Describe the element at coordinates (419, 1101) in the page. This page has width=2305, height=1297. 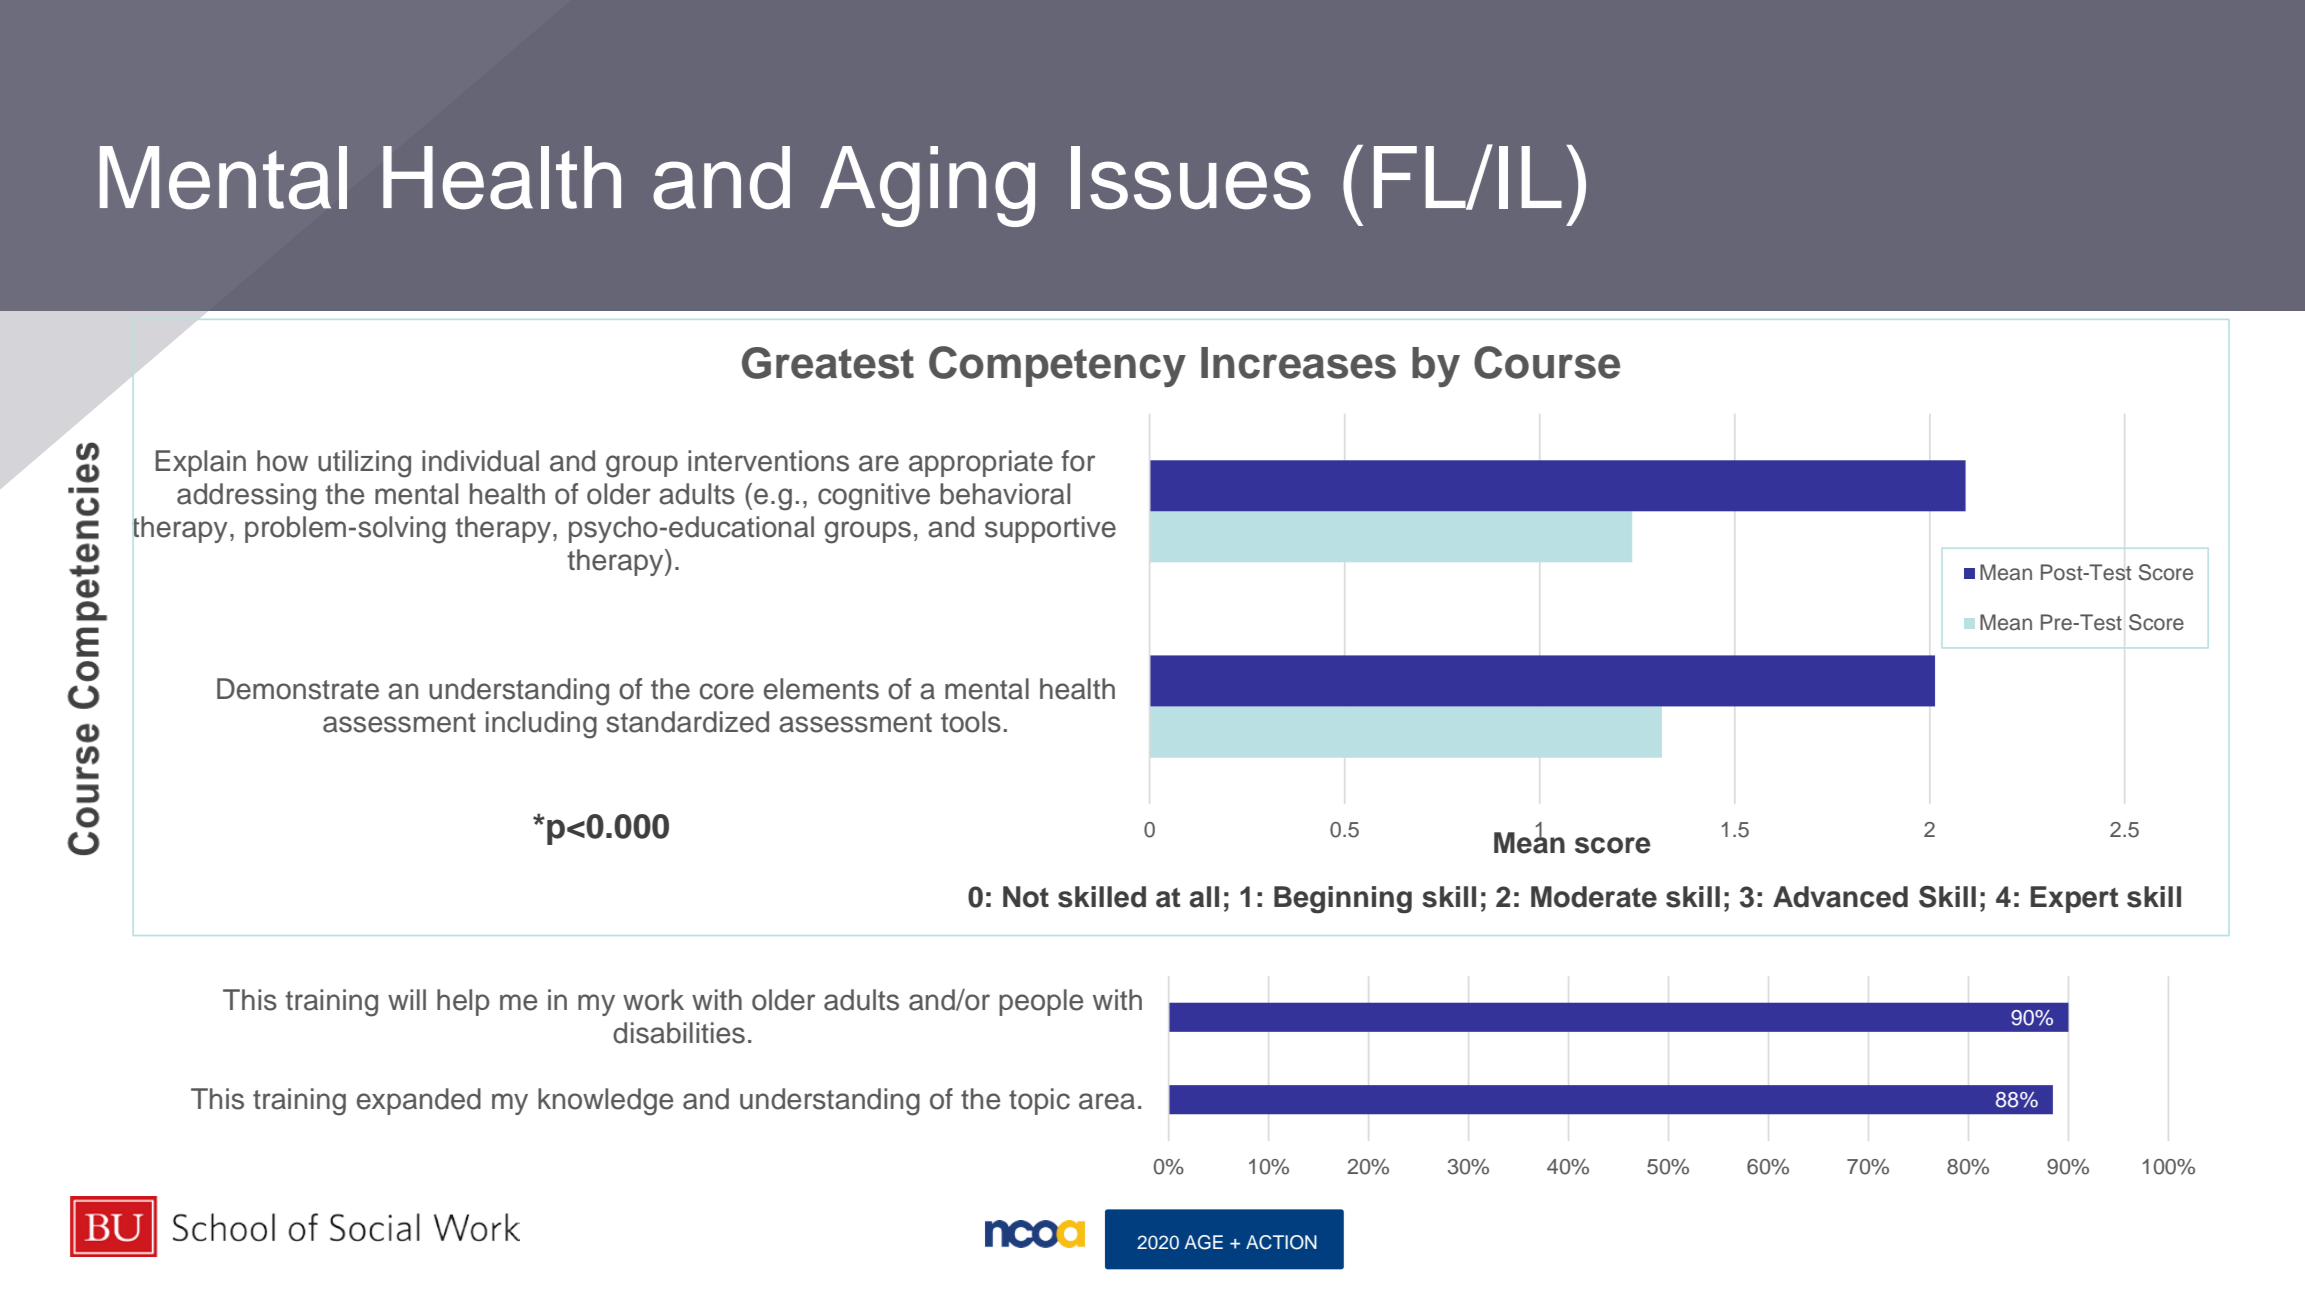
I see `expanded` at that location.
